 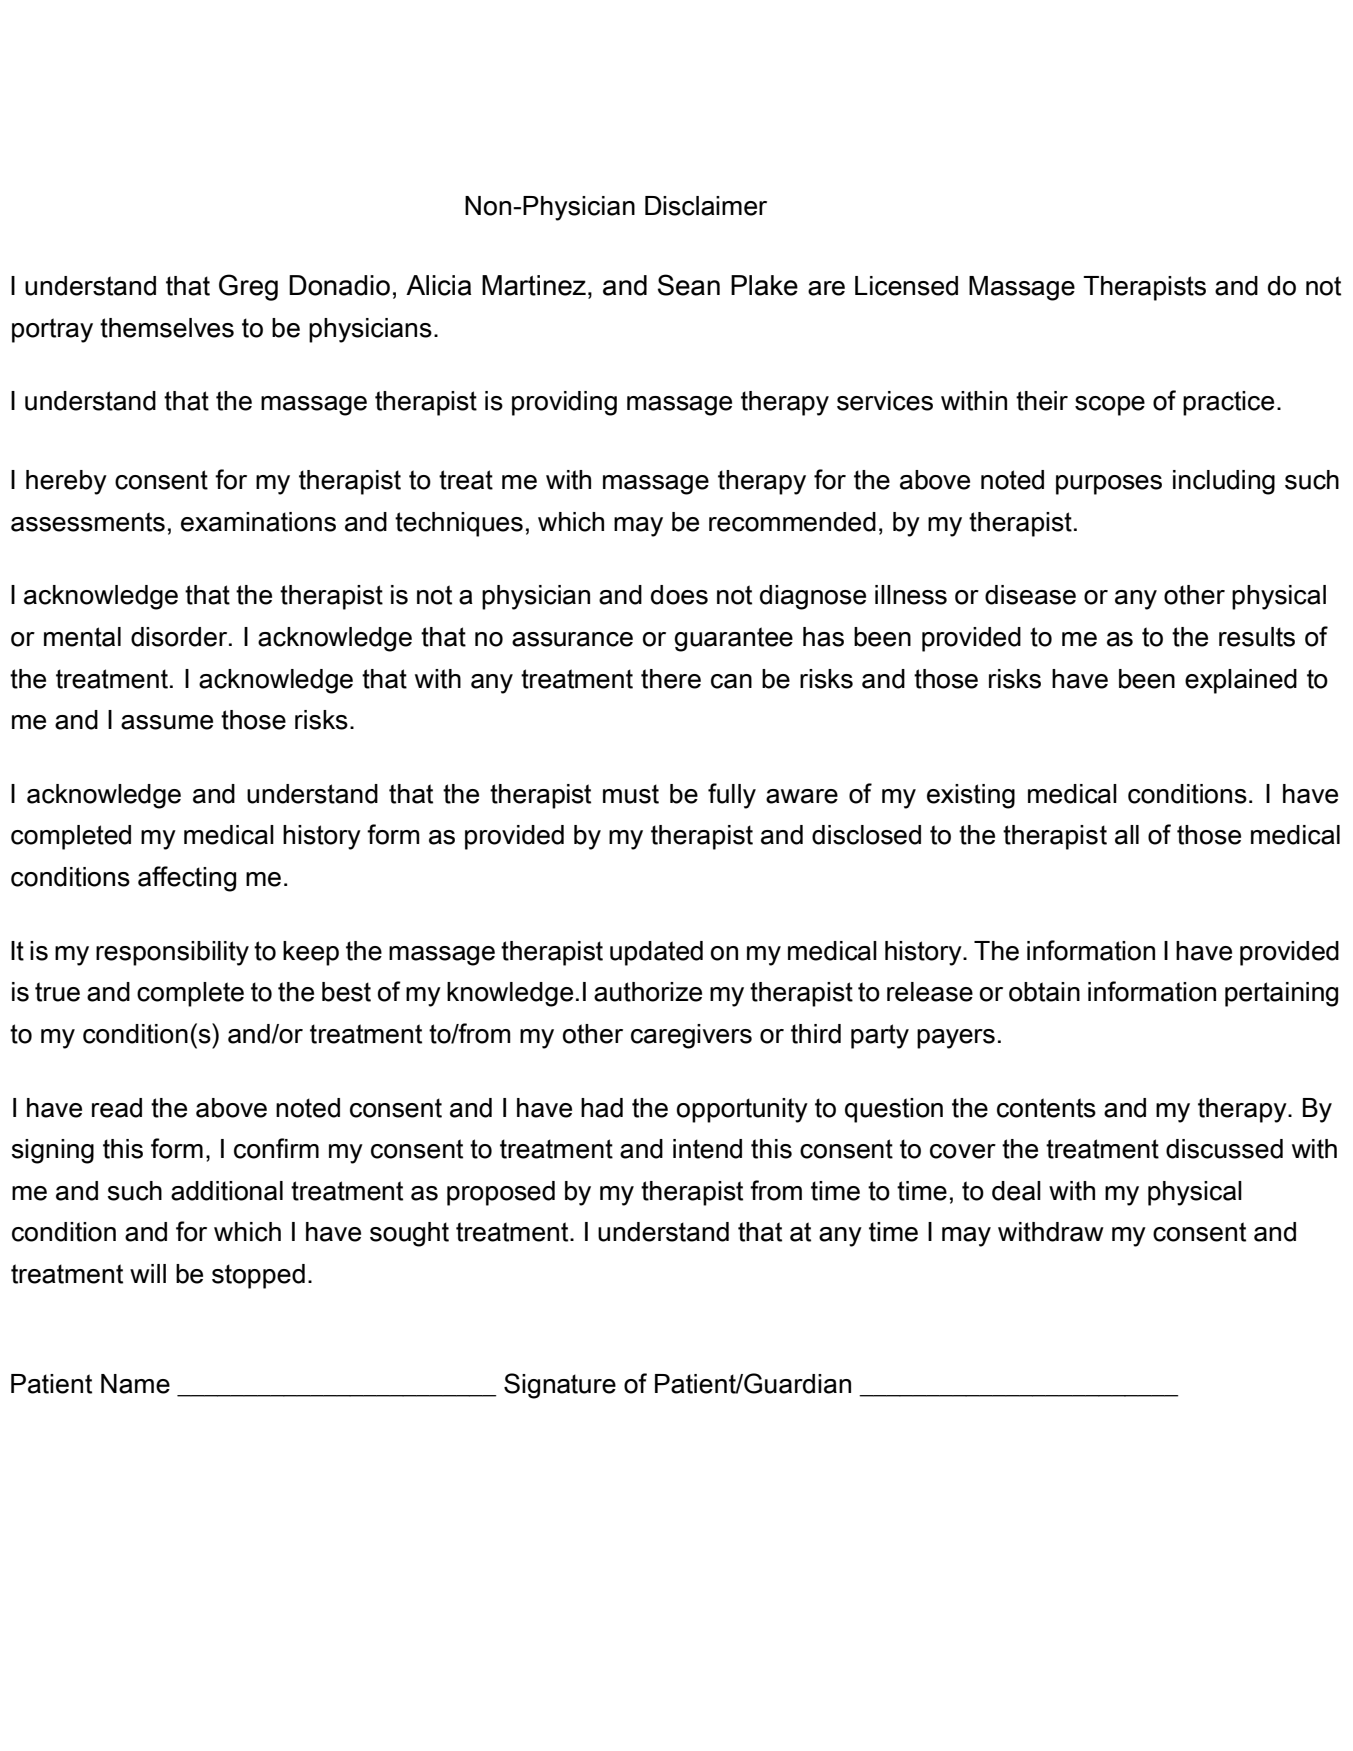 What do you see at coordinates (706, 206) in the image?
I see `Disclaimer` at bounding box center [706, 206].
